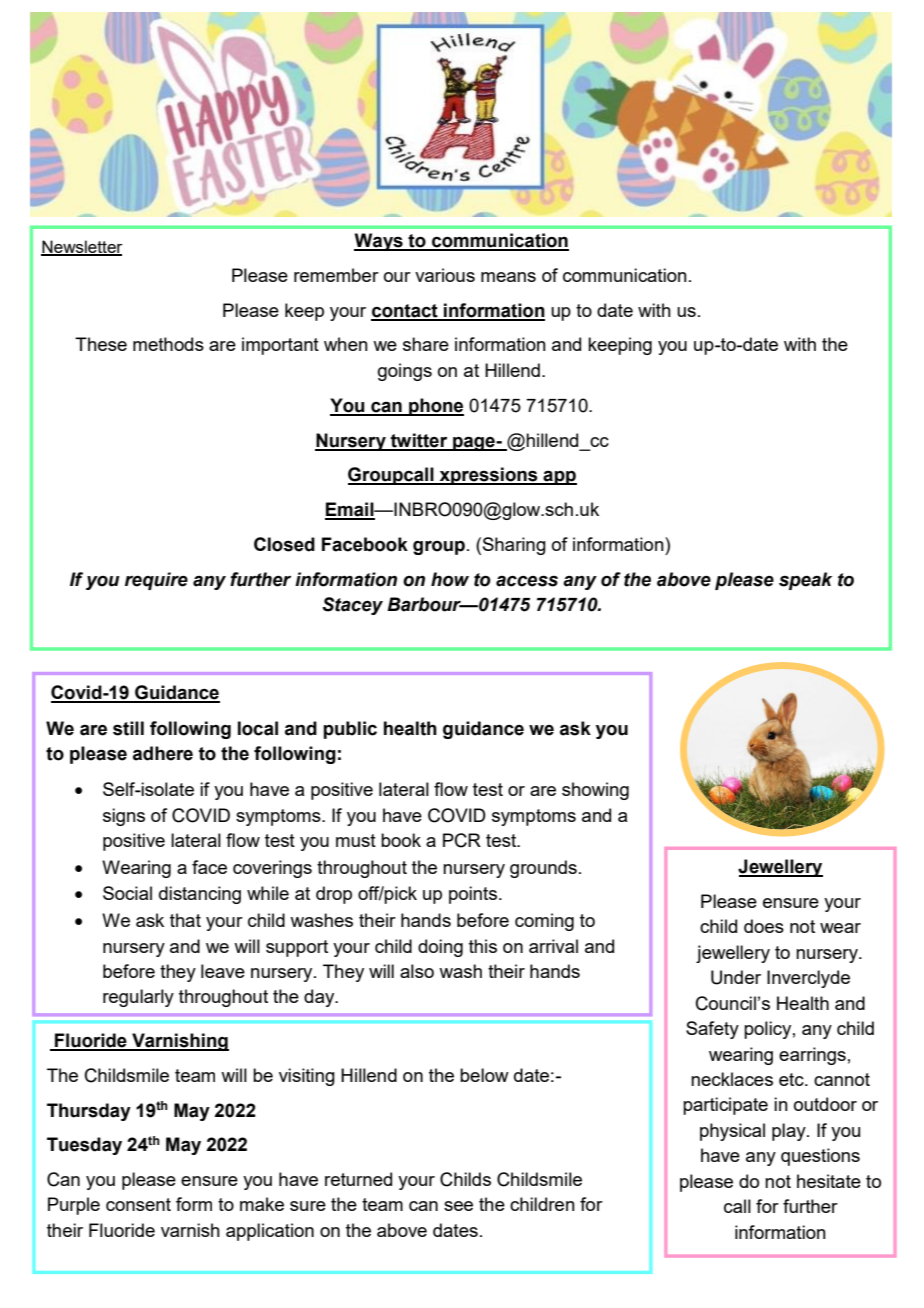  I want to click on consent, so click(138, 1204).
